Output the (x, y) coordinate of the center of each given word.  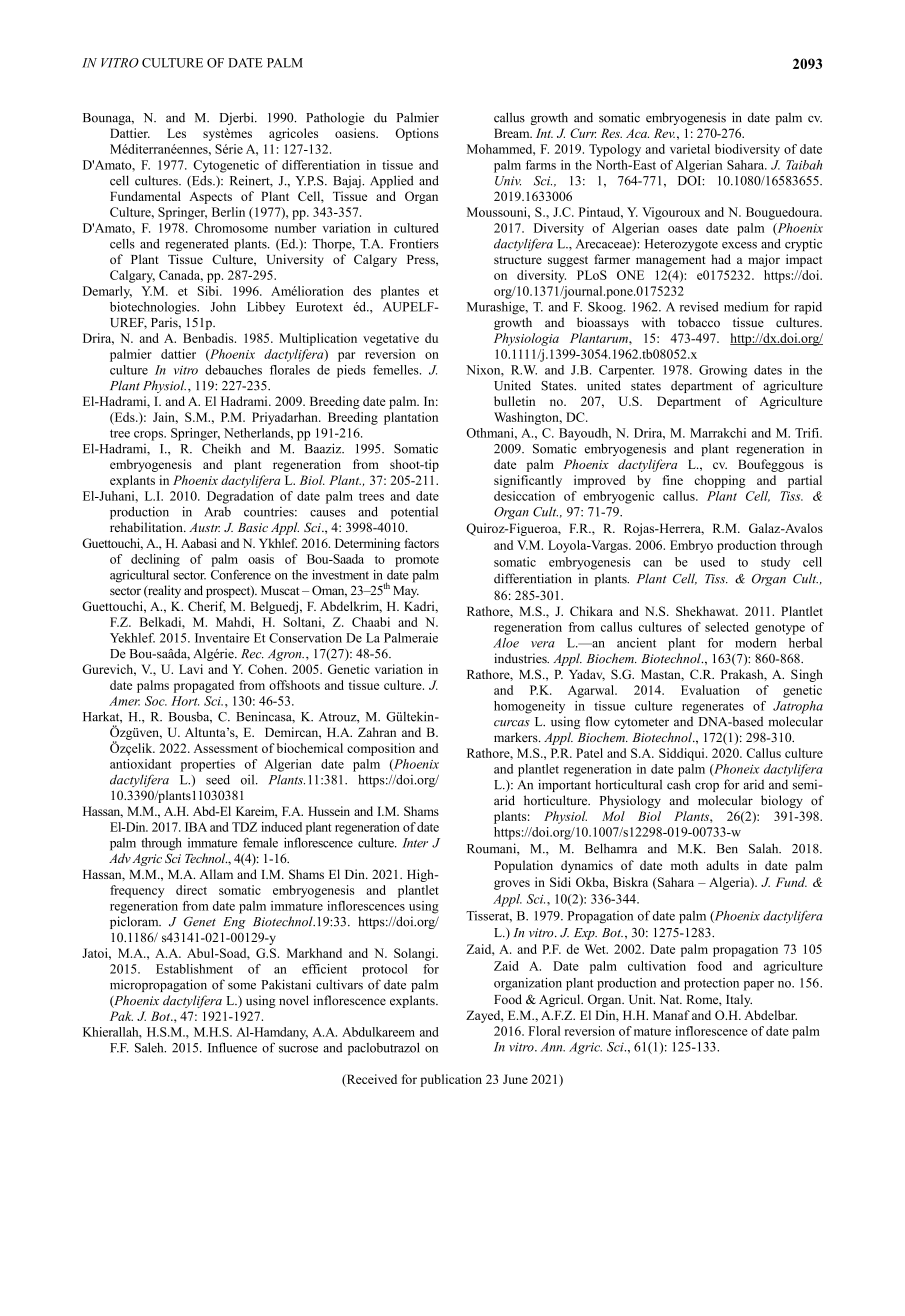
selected (727, 627)
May (406, 592)
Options (417, 134)
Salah (765, 848)
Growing (723, 371)
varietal (690, 149)
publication (451, 1080)
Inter (415, 843)
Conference (241, 575)
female (260, 843)
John (223, 307)
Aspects (210, 198)
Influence (232, 1047)
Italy (739, 1000)
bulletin (514, 401)
